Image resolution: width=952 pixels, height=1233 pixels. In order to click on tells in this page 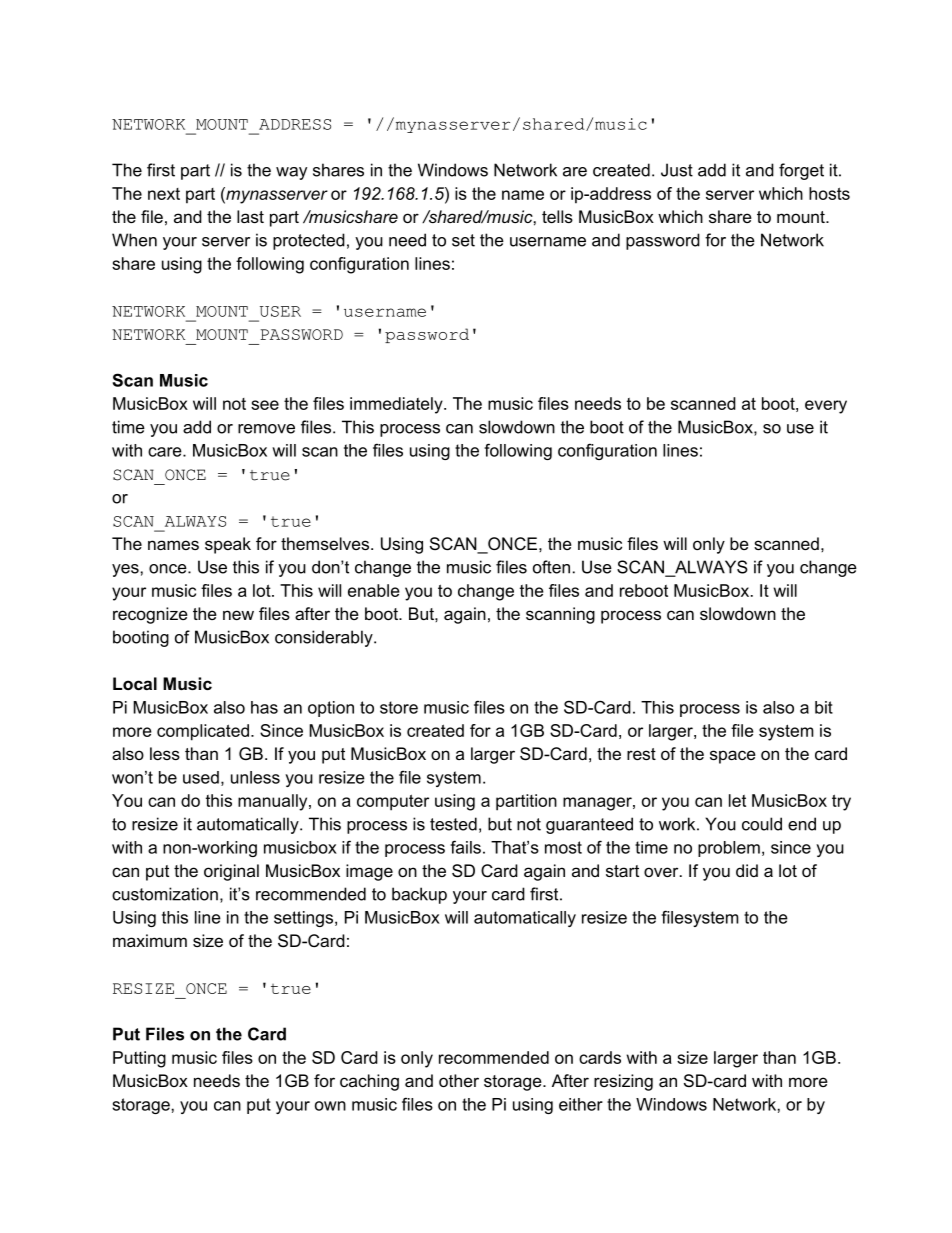, I will do `click(557, 216)`.
